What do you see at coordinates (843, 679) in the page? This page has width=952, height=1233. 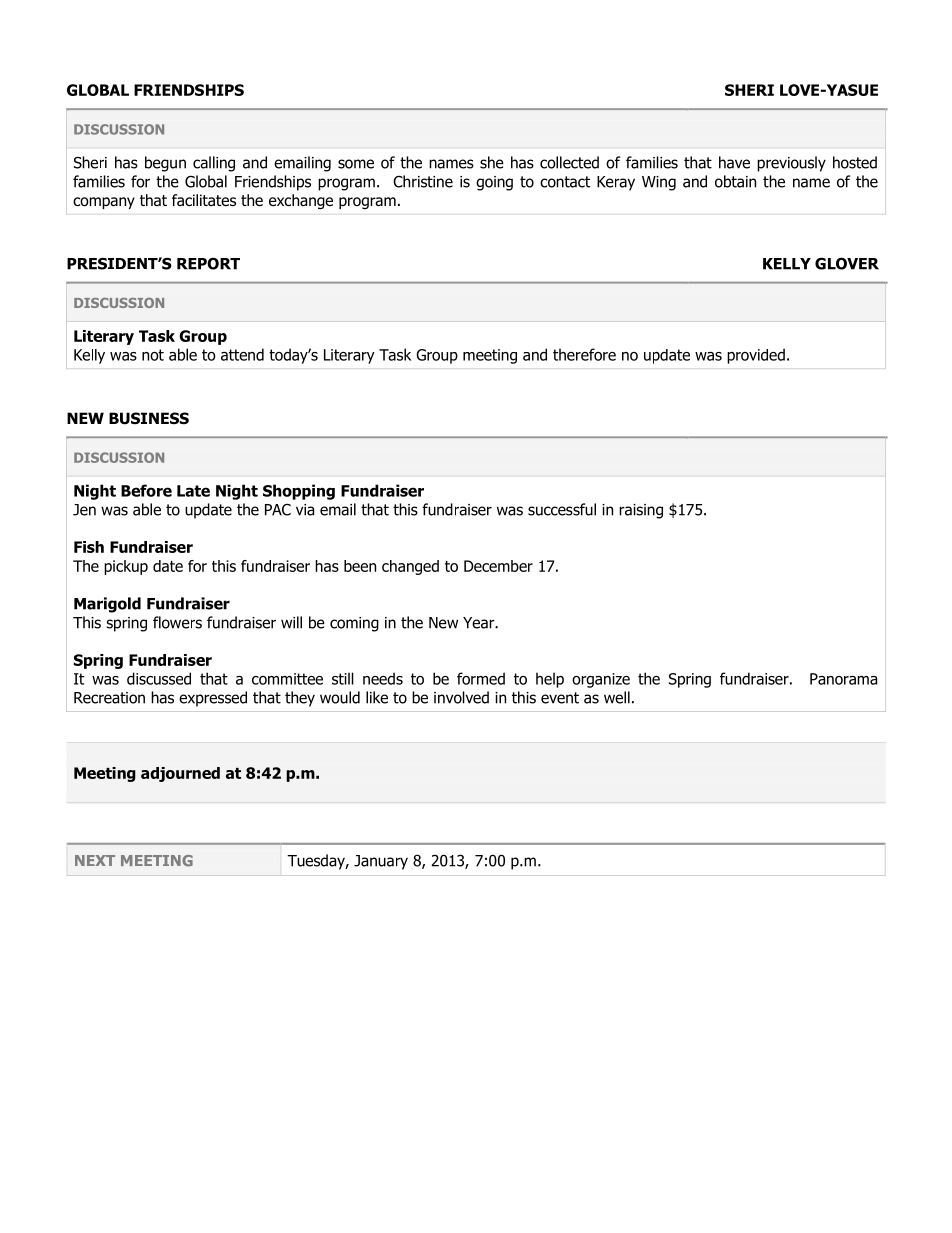 I see `Panorama` at bounding box center [843, 679].
